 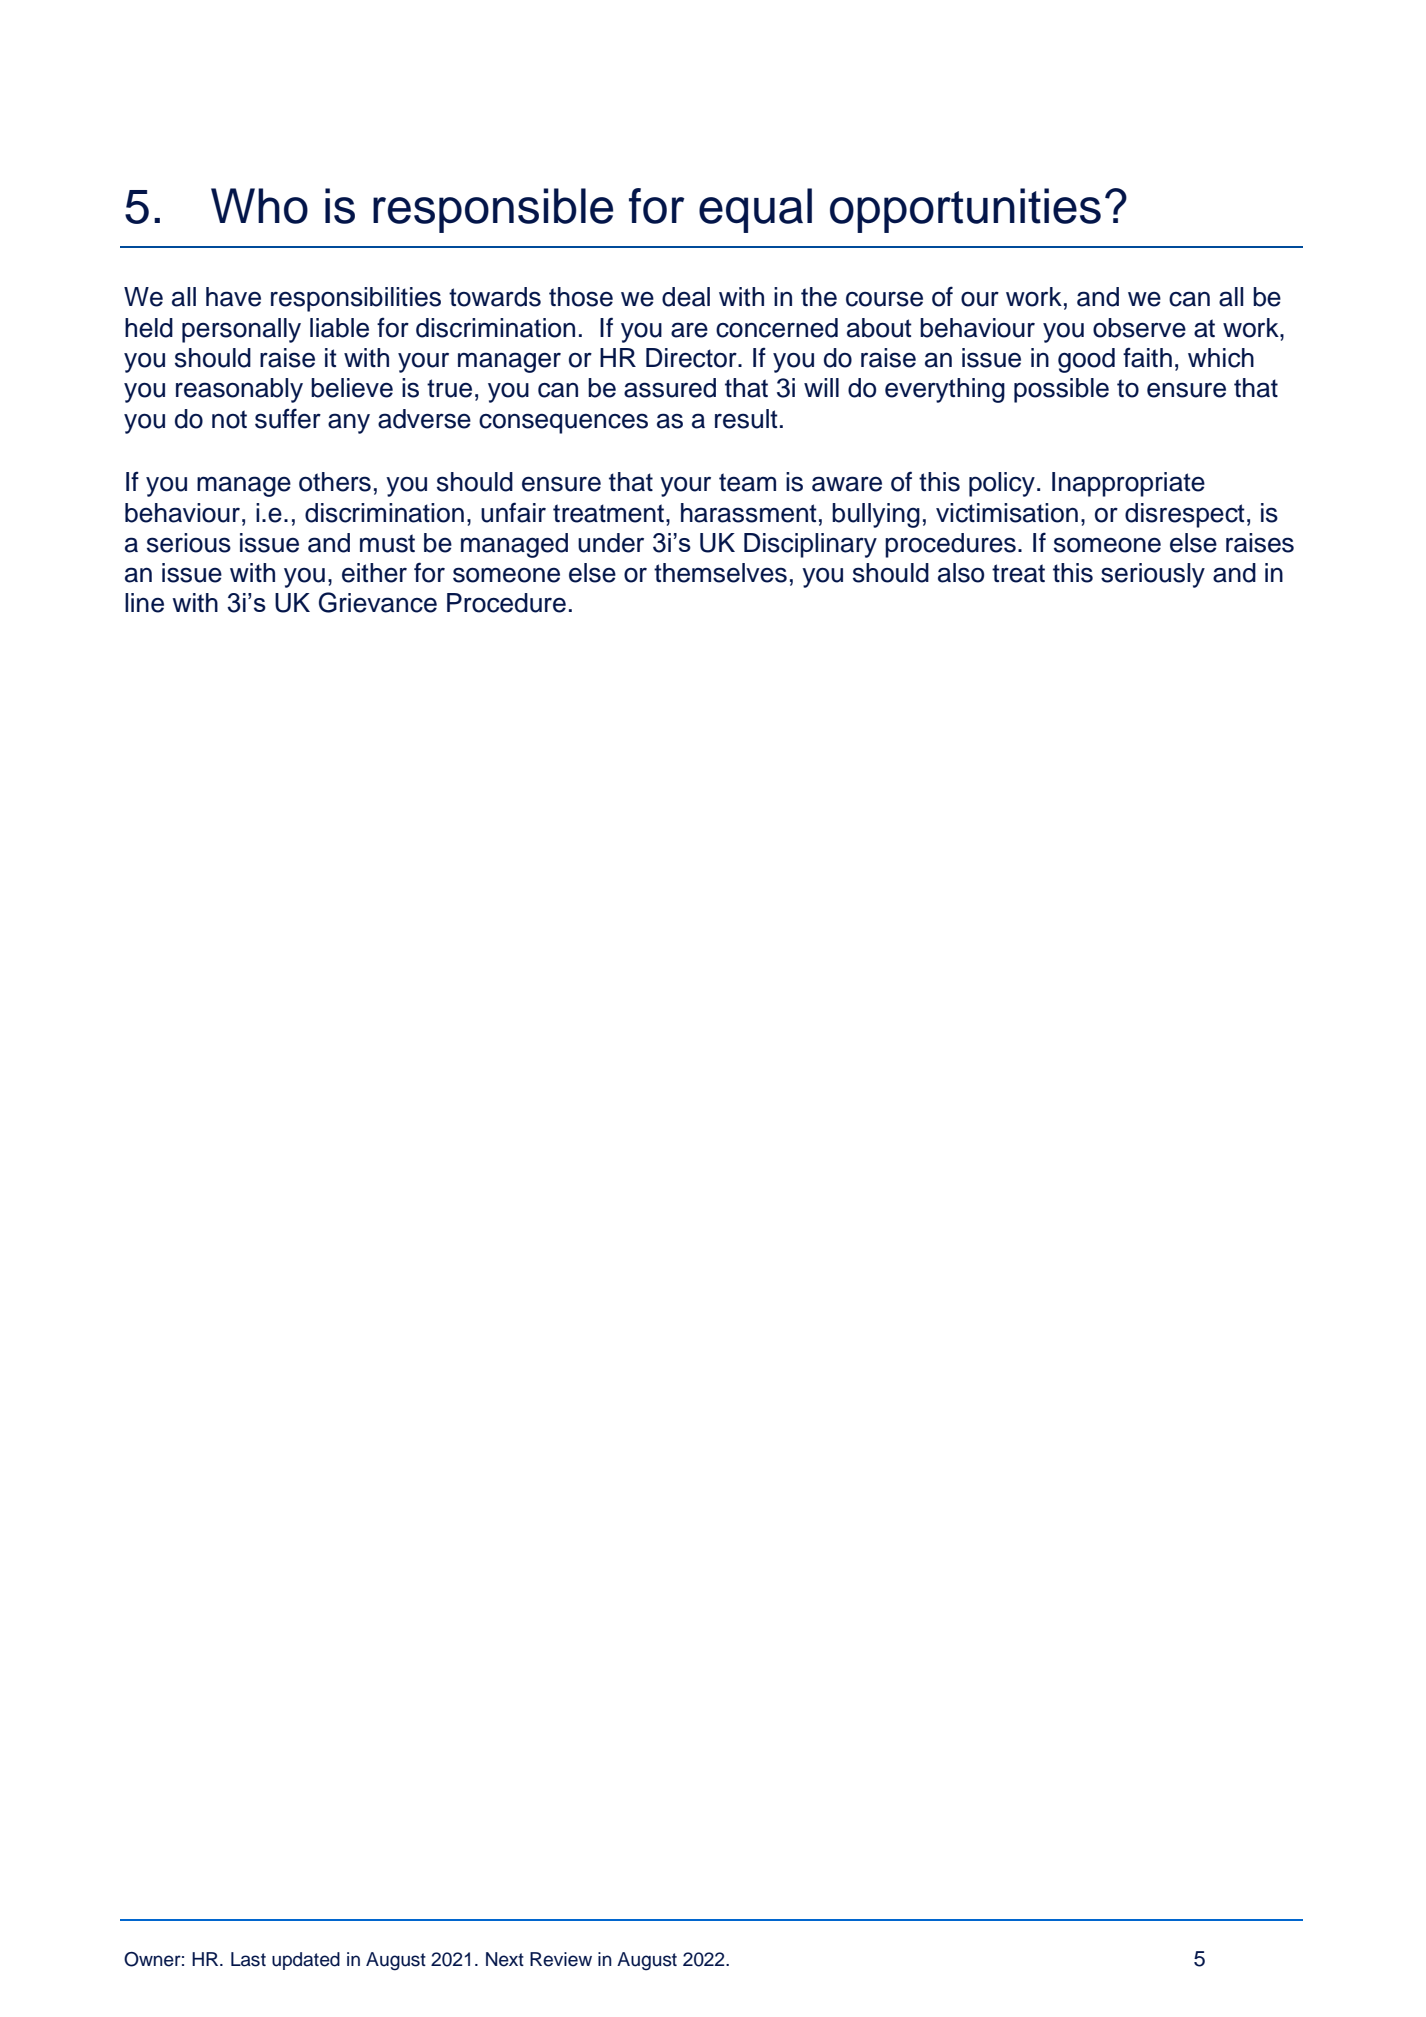 What do you see at coordinates (505, 1959) in the page?
I see `Next` at bounding box center [505, 1959].
